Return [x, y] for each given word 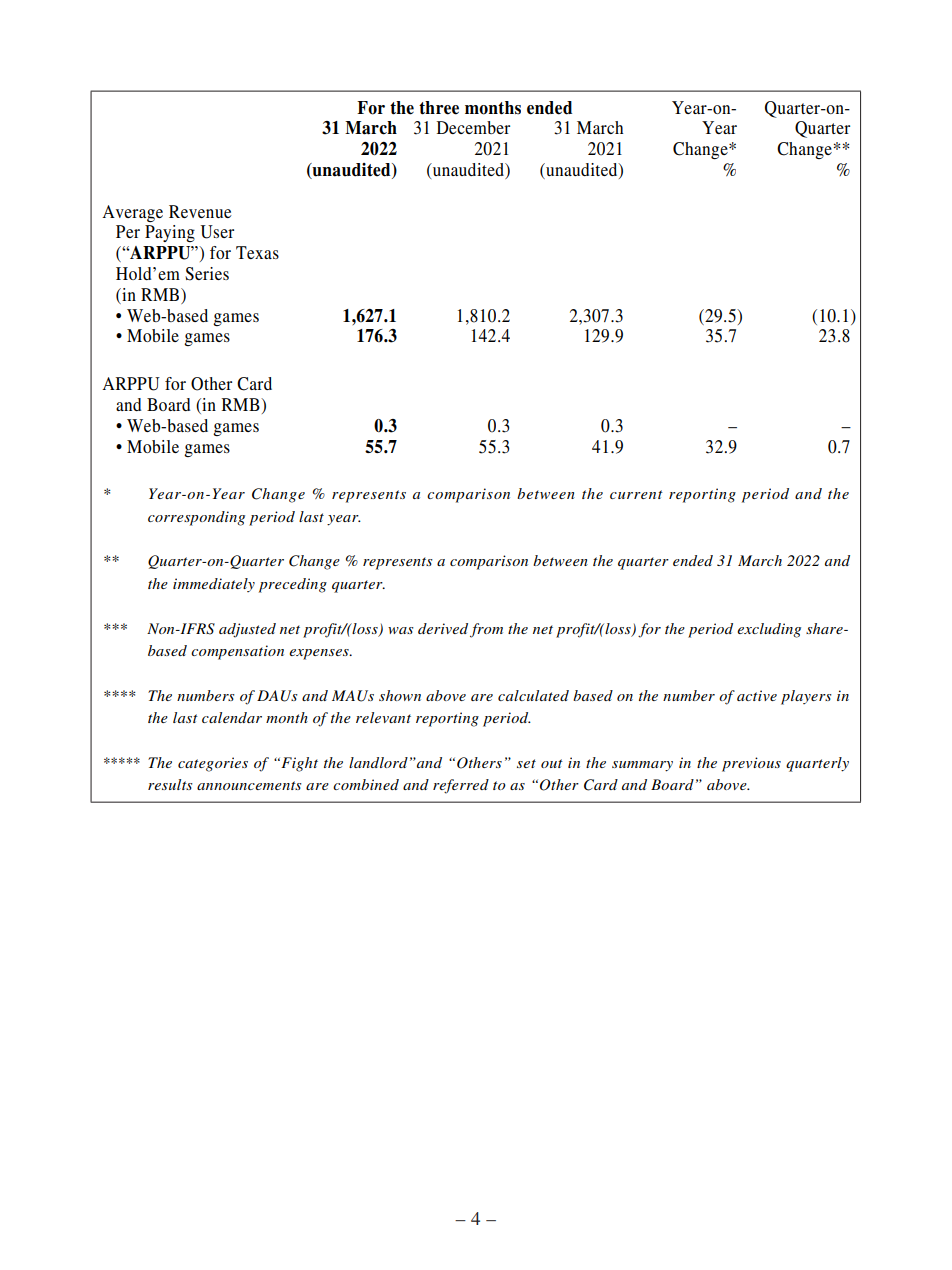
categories [213, 764]
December [473, 127]
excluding [769, 630]
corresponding [196, 518]
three [439, 108]
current [636, 494]
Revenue [200, 211]
